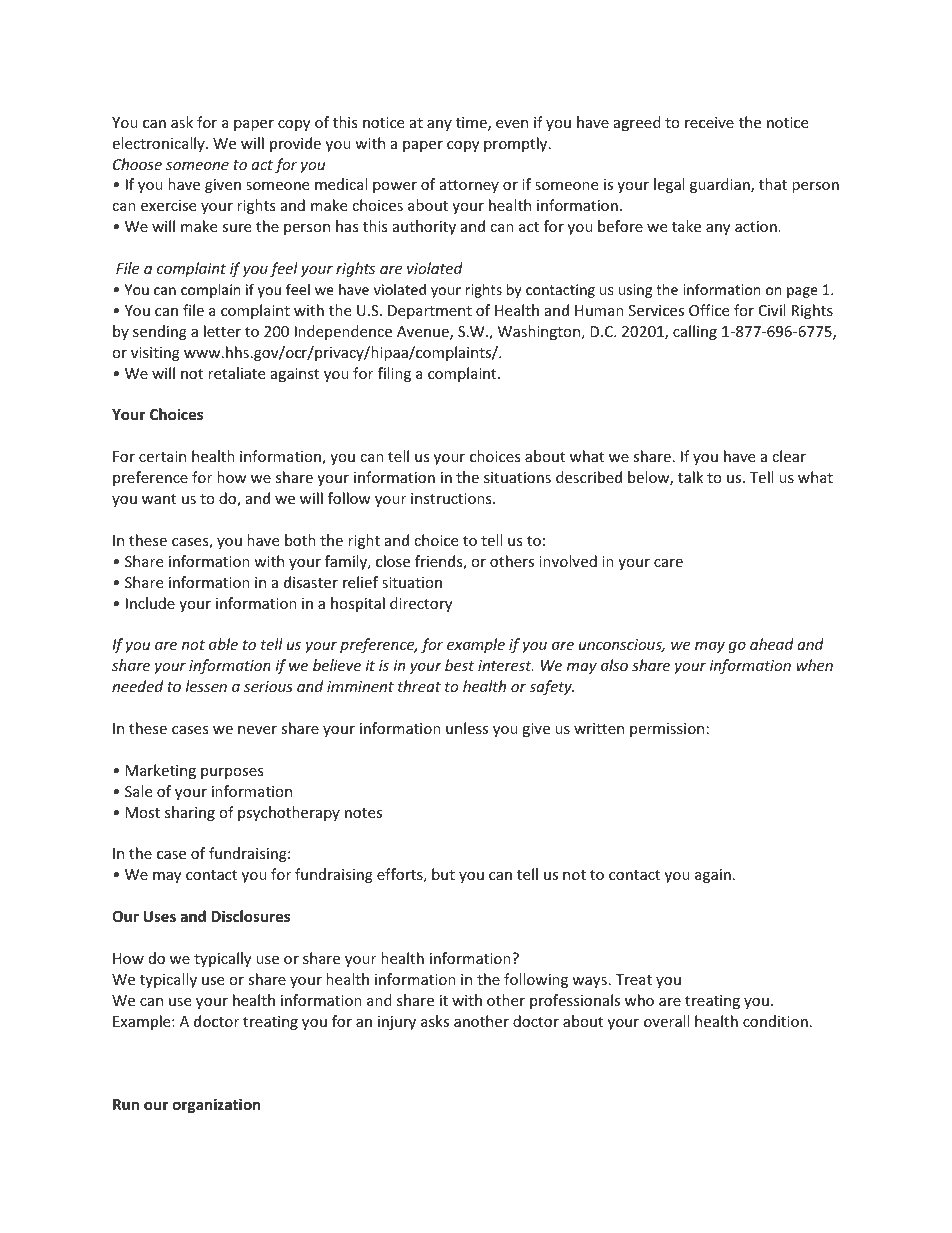  Describe the element at coordinates (452, 498) in the document. I see `instructions` at that location.
